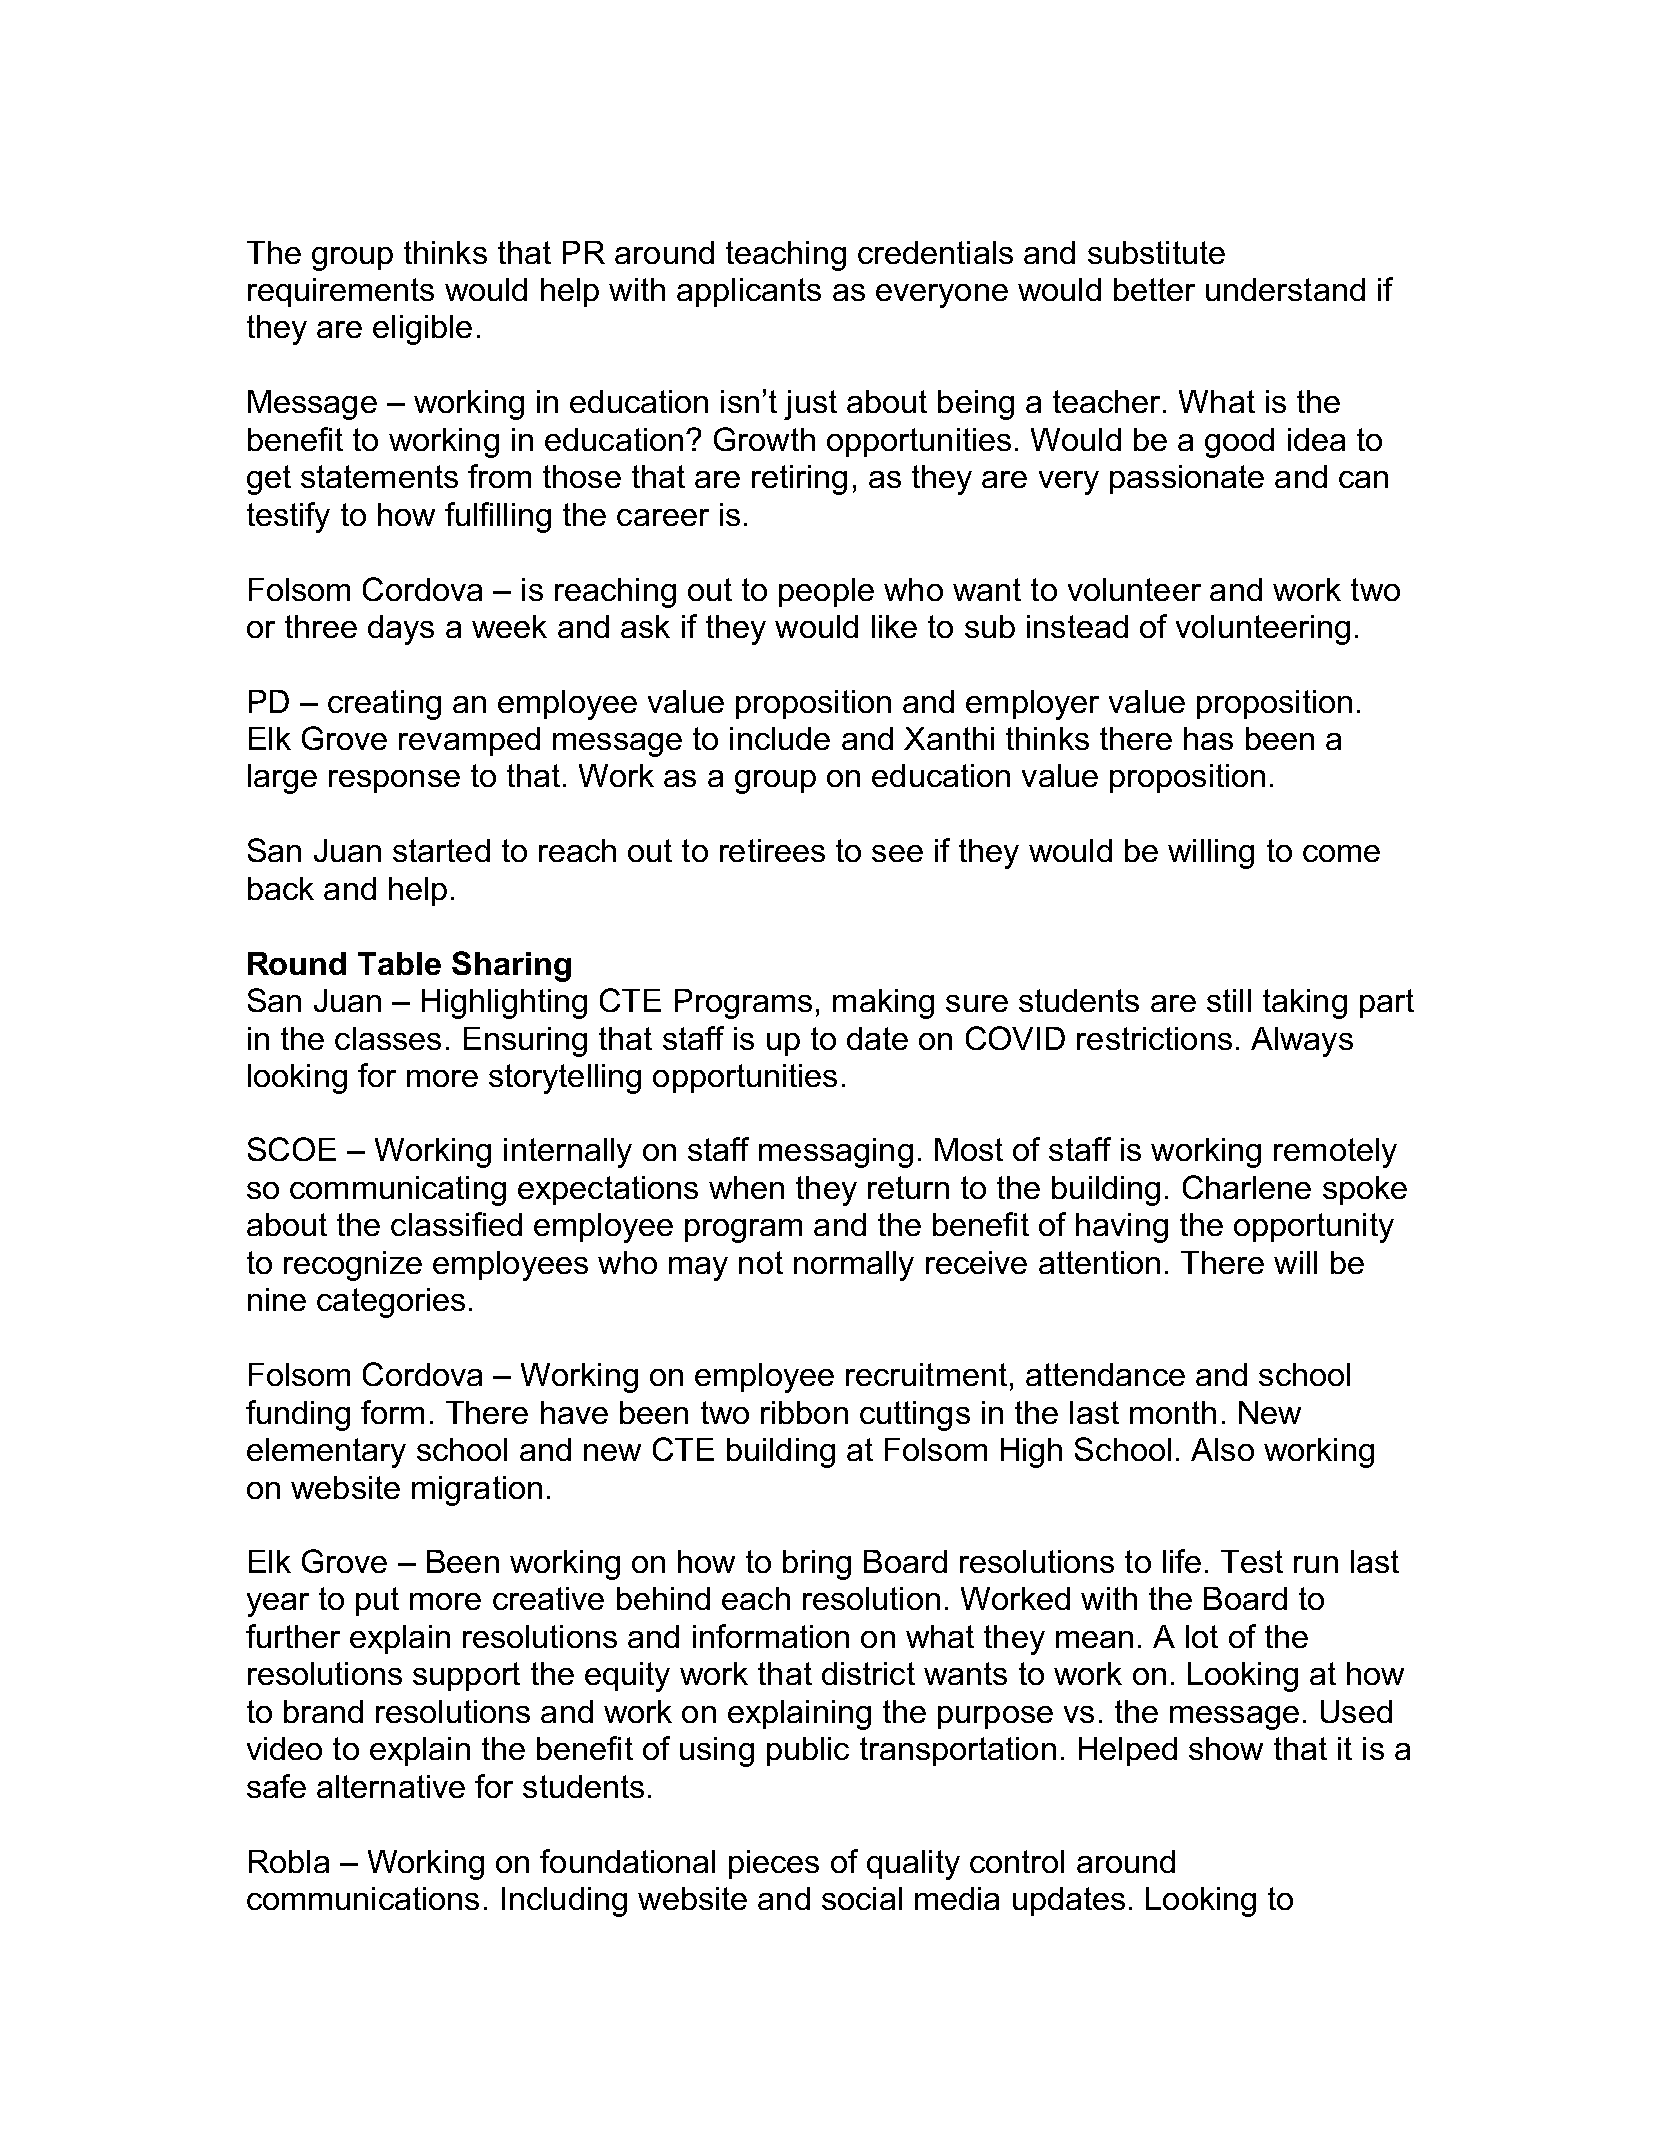 Image resolution: width=1659 pixels, height=2147 pixels. I want to click on applicants, so click(749, 292).
